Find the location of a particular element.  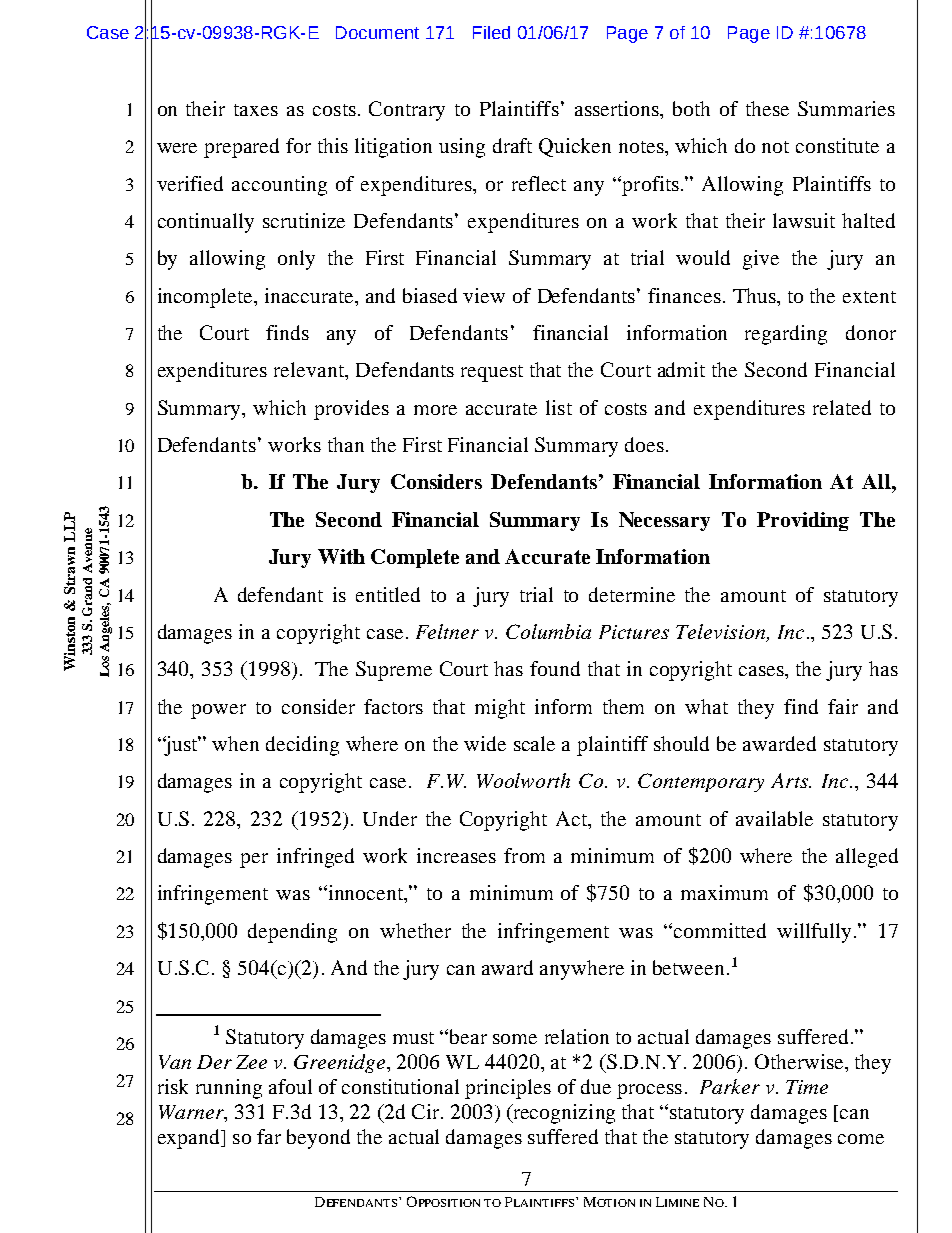

related is located at coordinates (842, 407).
